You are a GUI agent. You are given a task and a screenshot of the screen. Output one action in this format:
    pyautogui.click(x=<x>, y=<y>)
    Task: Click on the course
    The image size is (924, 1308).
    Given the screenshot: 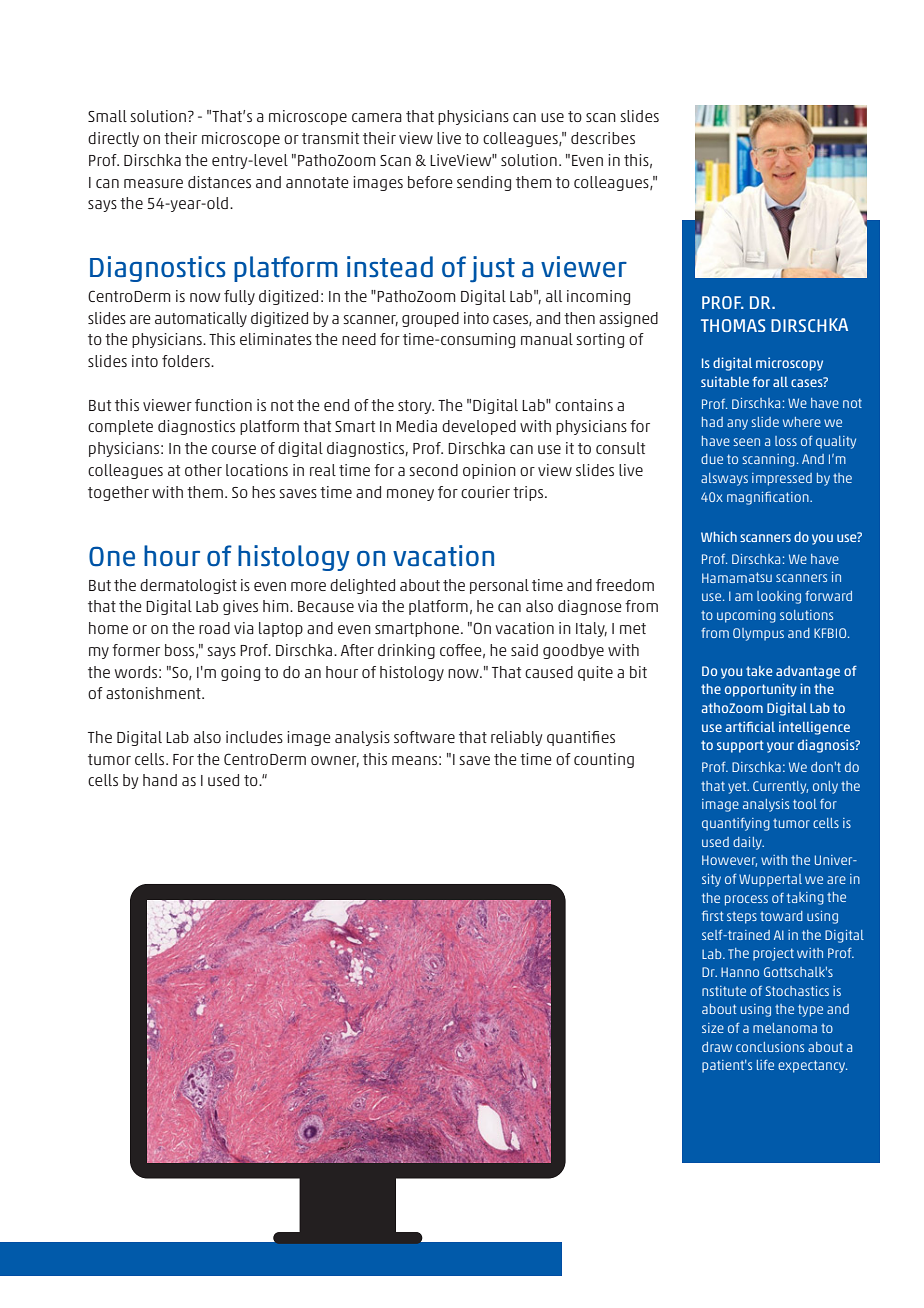 What is the action you would take?
    pyautogui.click(x=234, y=449)
